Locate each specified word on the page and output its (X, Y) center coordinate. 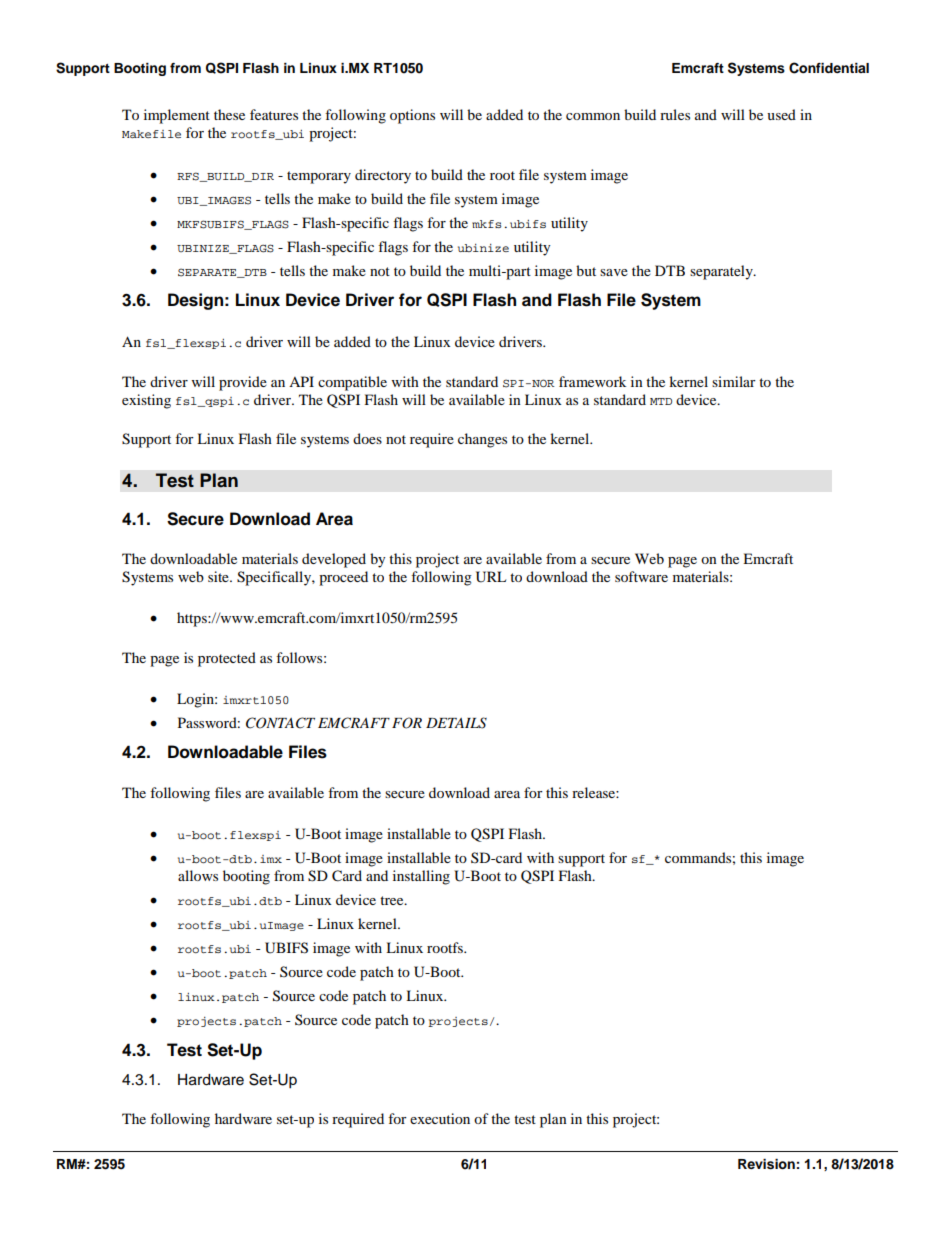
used (781, 114)
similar (734, 381)
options (412, 116)
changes (482, 440)
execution (440, 1118)
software (641, 576)
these (229, 114)
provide (243, 383)
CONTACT (280, 723)
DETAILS (456, 723)
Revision (766, 1164)
